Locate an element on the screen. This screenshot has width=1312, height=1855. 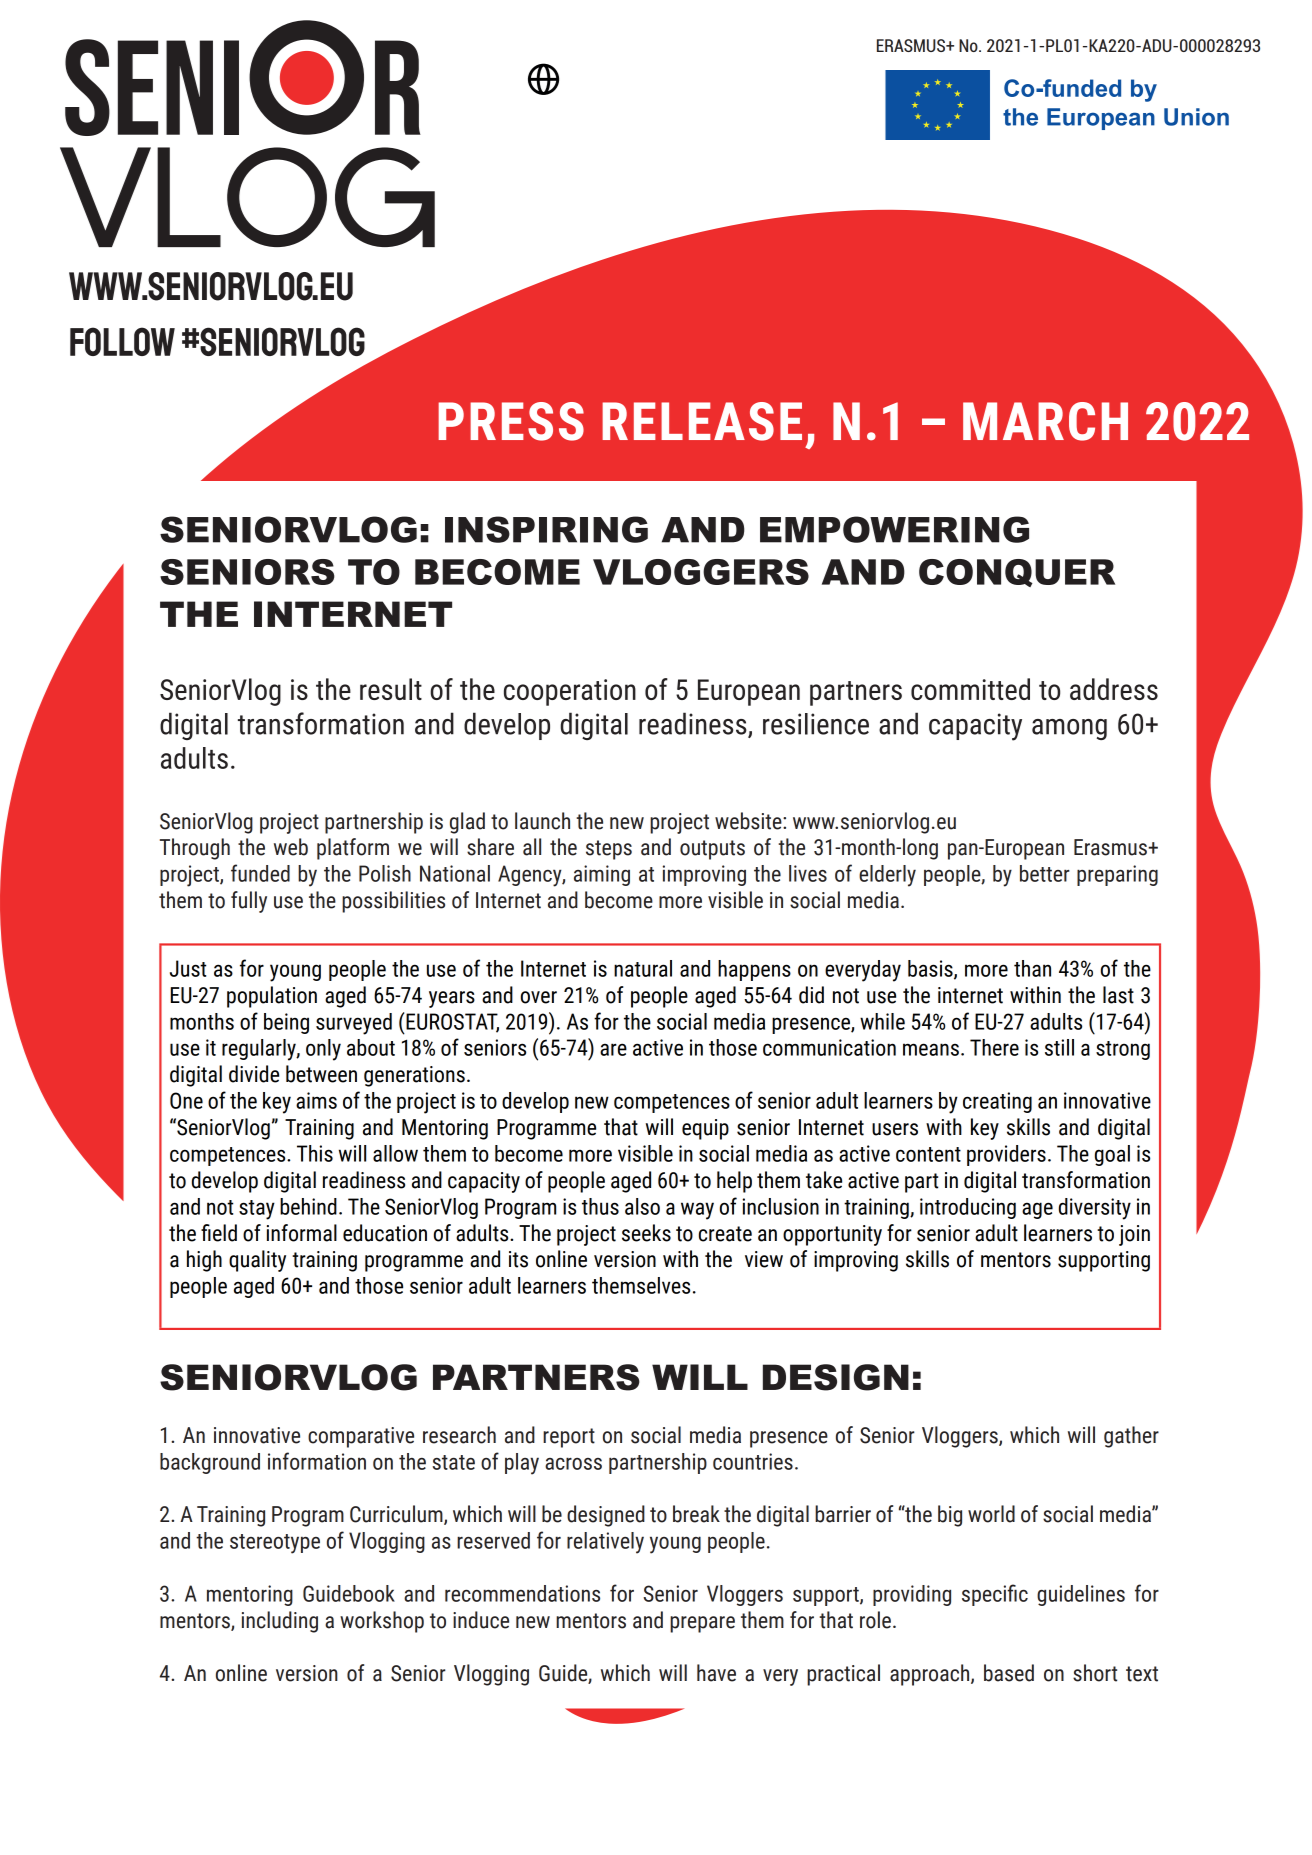
prepare is located at coordinates (702, 1624).
